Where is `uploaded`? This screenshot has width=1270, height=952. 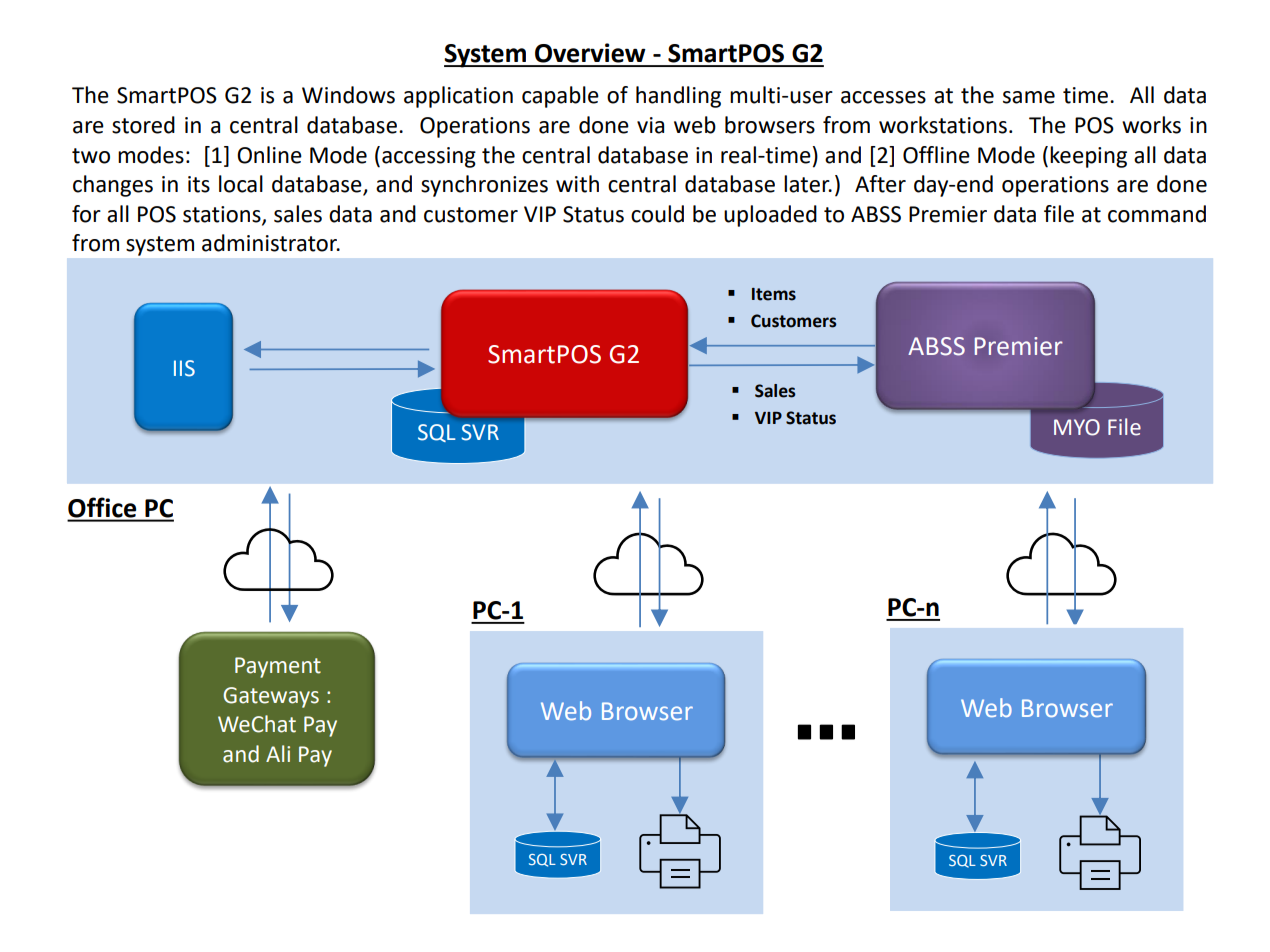 uploaded is located at coordinates (770, 216).
